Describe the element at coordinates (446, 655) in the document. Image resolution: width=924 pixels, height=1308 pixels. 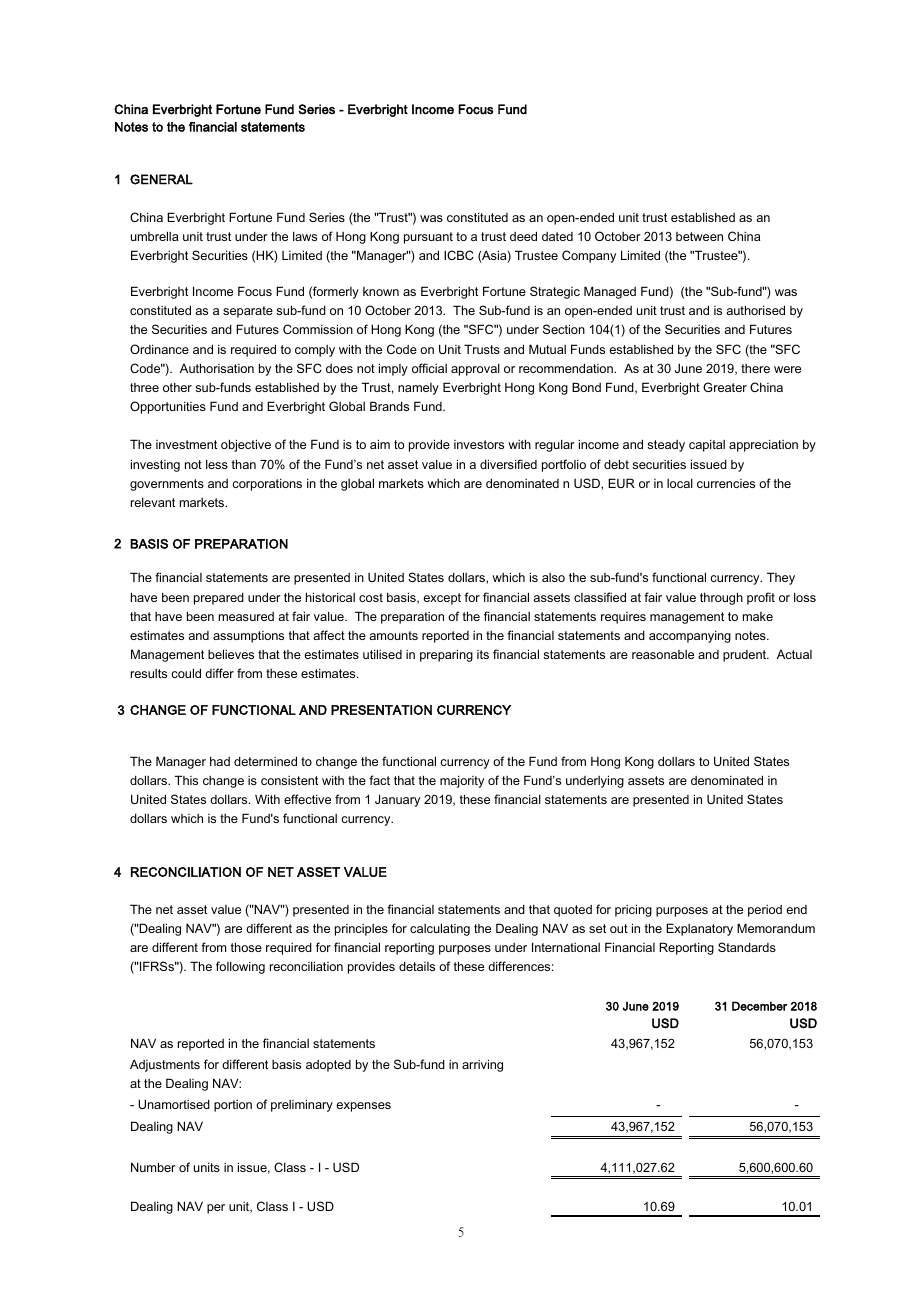
I see `preparing` at that location.
